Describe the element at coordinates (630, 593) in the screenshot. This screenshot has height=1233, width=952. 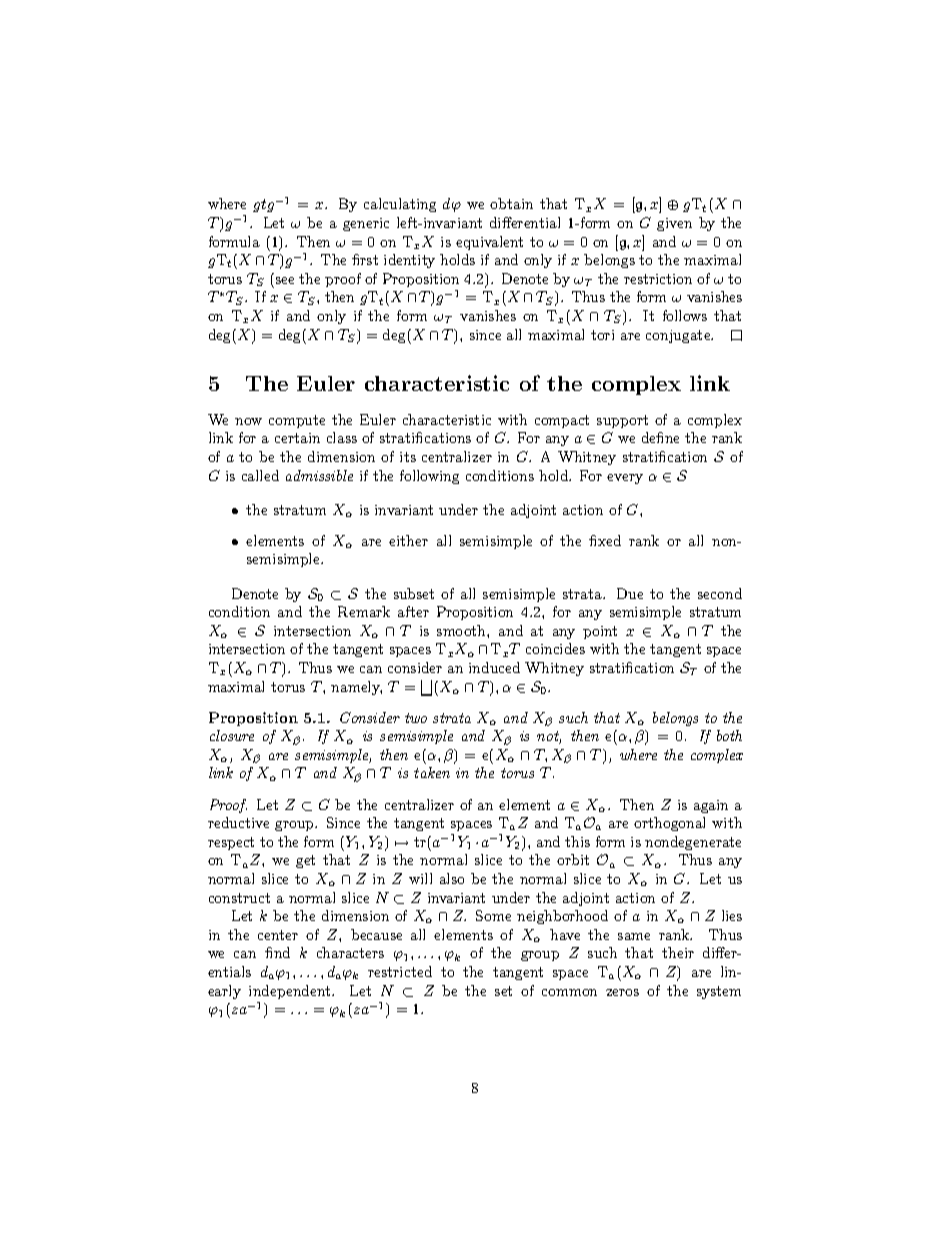
I see `Due` at that location.
